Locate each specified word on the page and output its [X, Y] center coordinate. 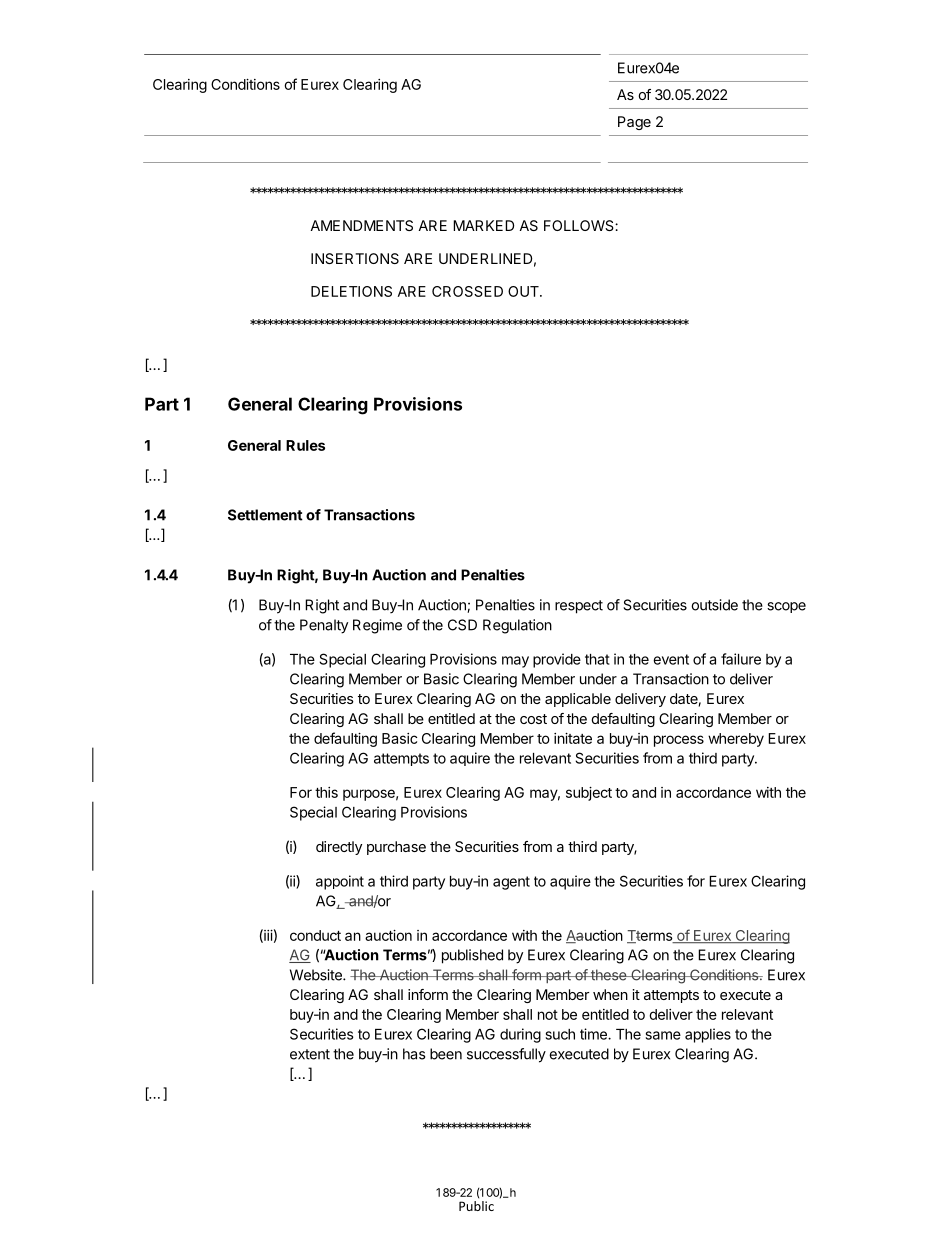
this [326, 792]
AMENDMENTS [361, 225]
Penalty [324, 626]
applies [708, 1035]
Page [634, 123]
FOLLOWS [580, 225]
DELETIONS [351, 291]
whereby [736, 740]
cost [533, 719]
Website [317, 975]
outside [714, 605]
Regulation [517, 626]
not [548, 1015]
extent [310, 1054]
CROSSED [467, 291]
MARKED [483, 225]
